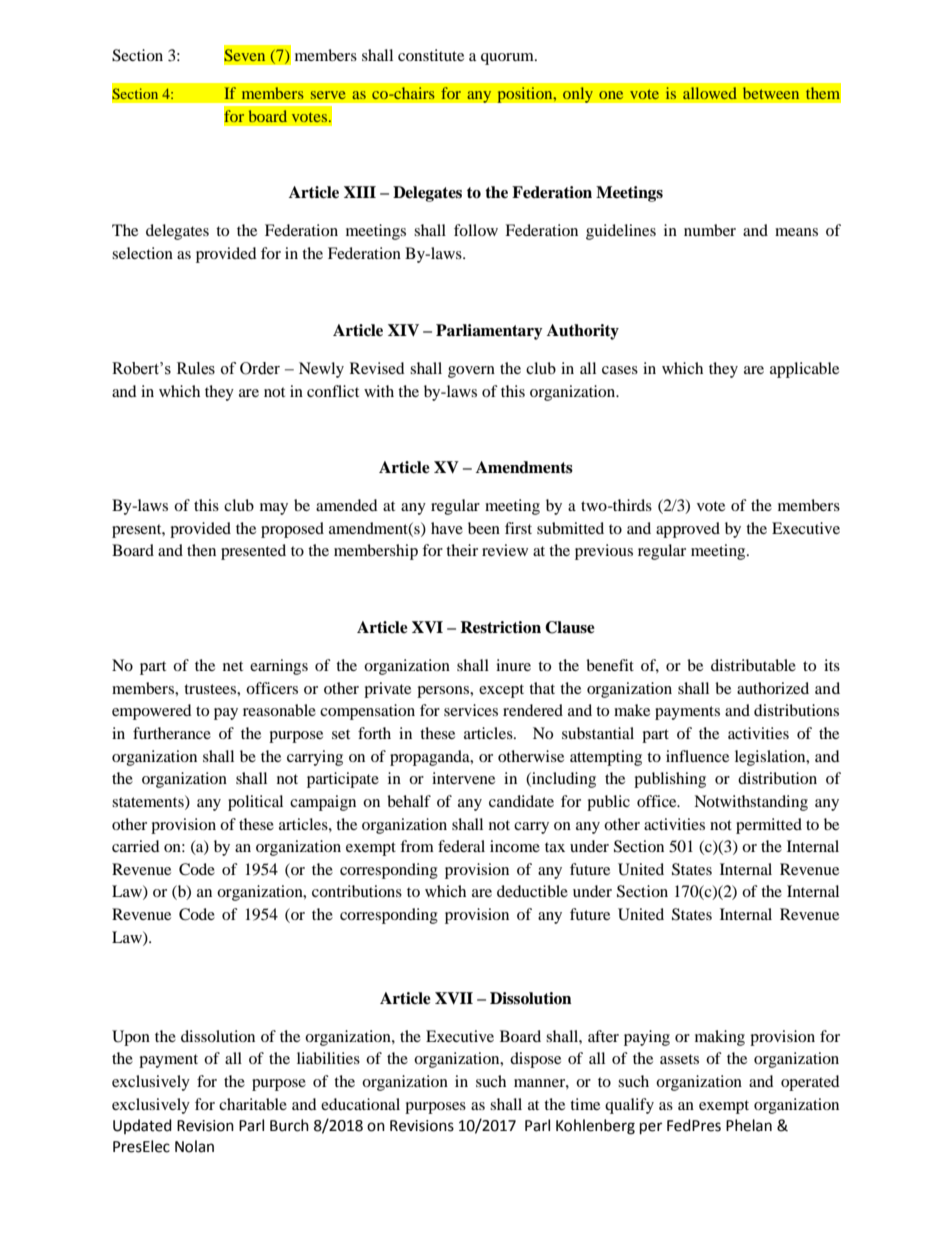 The height and width of the screenshot is (1233, 952). I want to click on Restriction, so click(500, 627).
